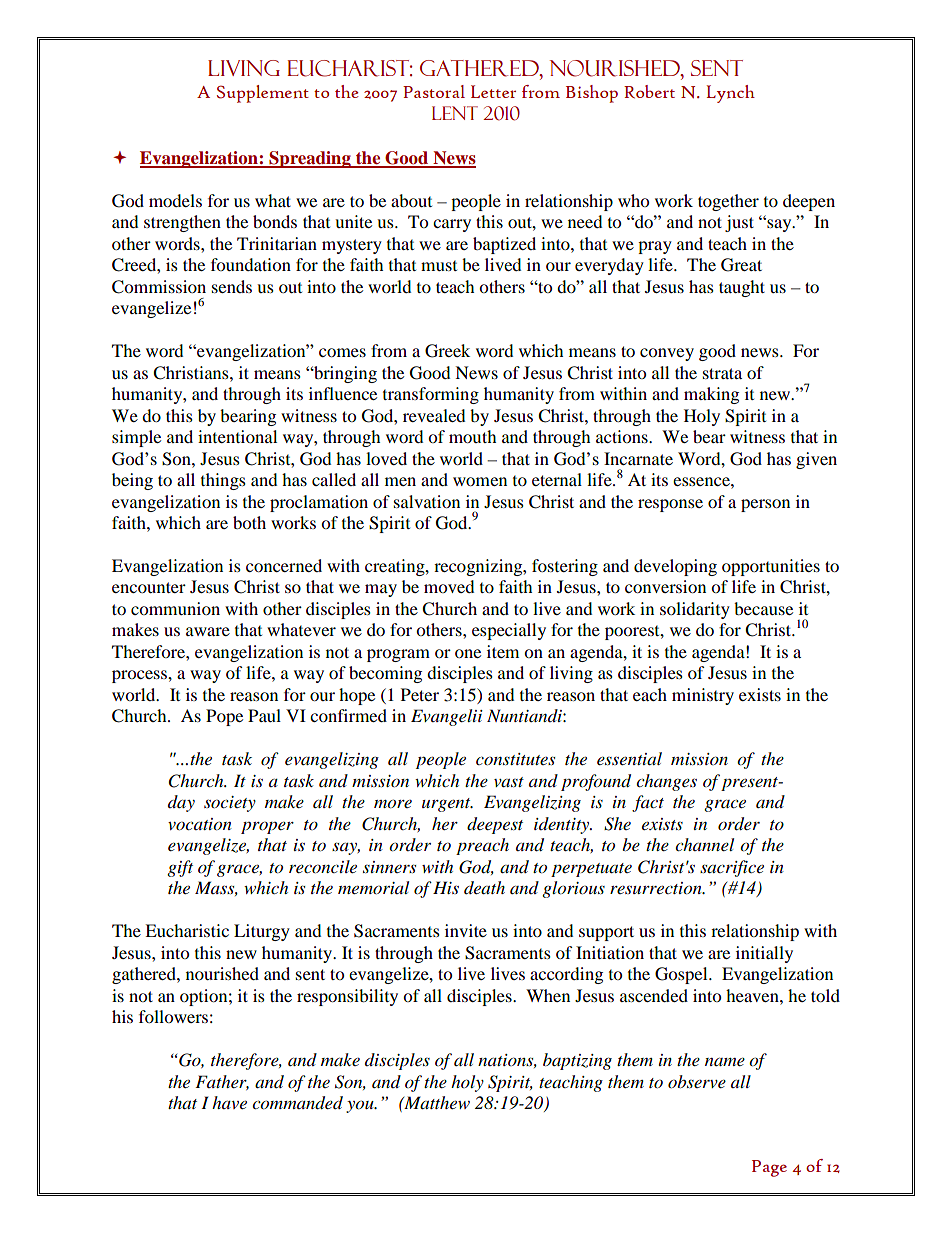 The width and height of the screenshot is (952, 1233). I want to click on Supplement, so click(263, 94).
